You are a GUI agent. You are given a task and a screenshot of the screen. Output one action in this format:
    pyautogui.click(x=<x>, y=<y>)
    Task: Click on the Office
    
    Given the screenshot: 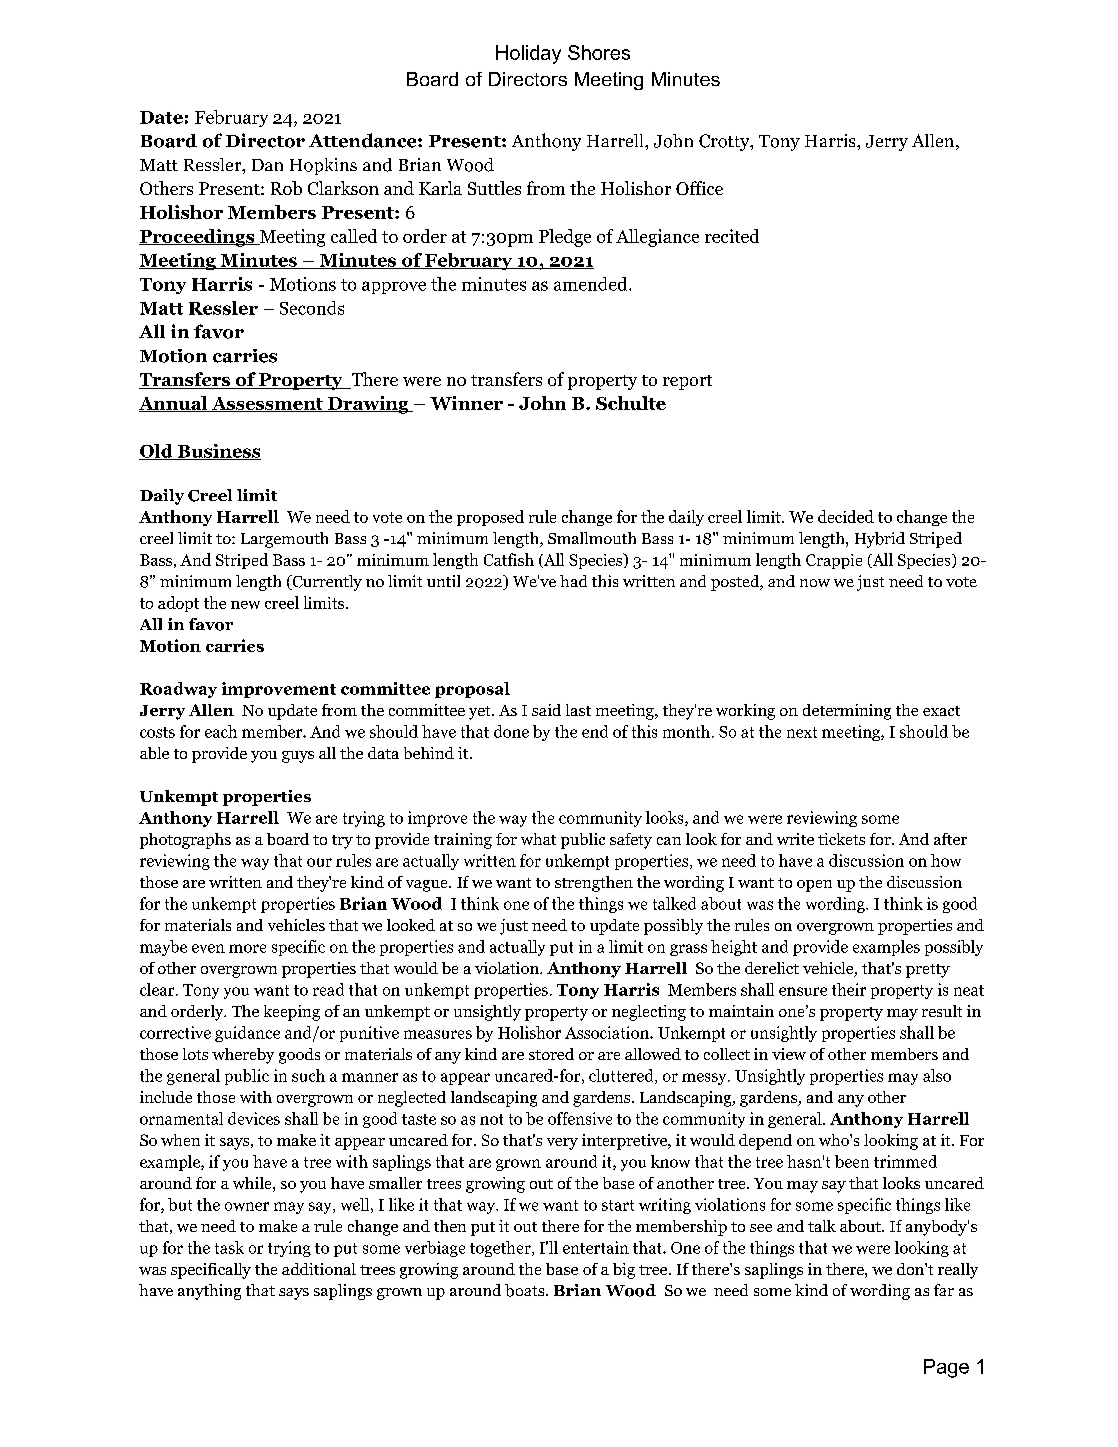 What is the action you would take?
    pyautogui.click(x=699, y=188)
